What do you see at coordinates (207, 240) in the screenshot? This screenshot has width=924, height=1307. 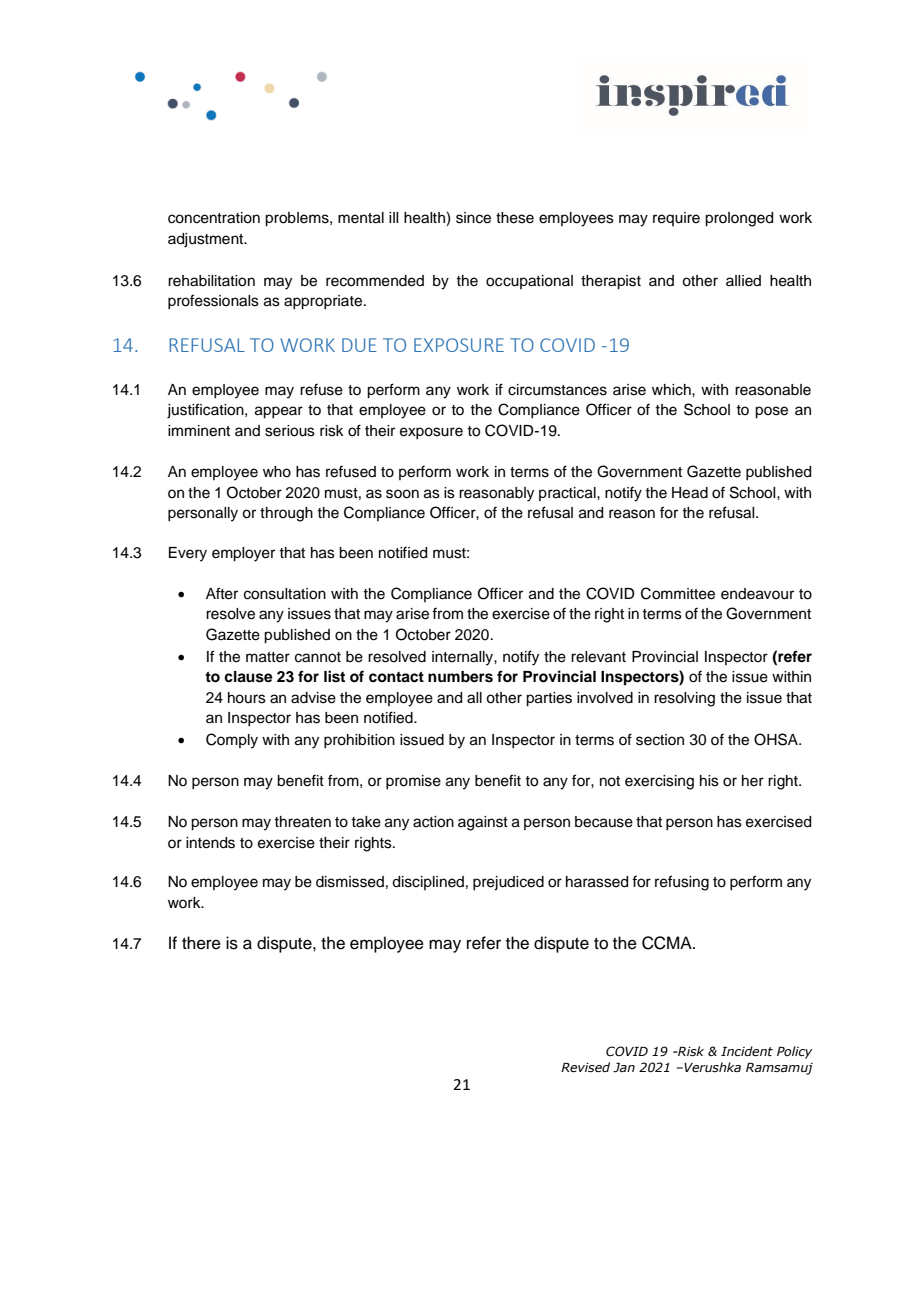 I see `adjustment` at bounding box center [207, 240].
